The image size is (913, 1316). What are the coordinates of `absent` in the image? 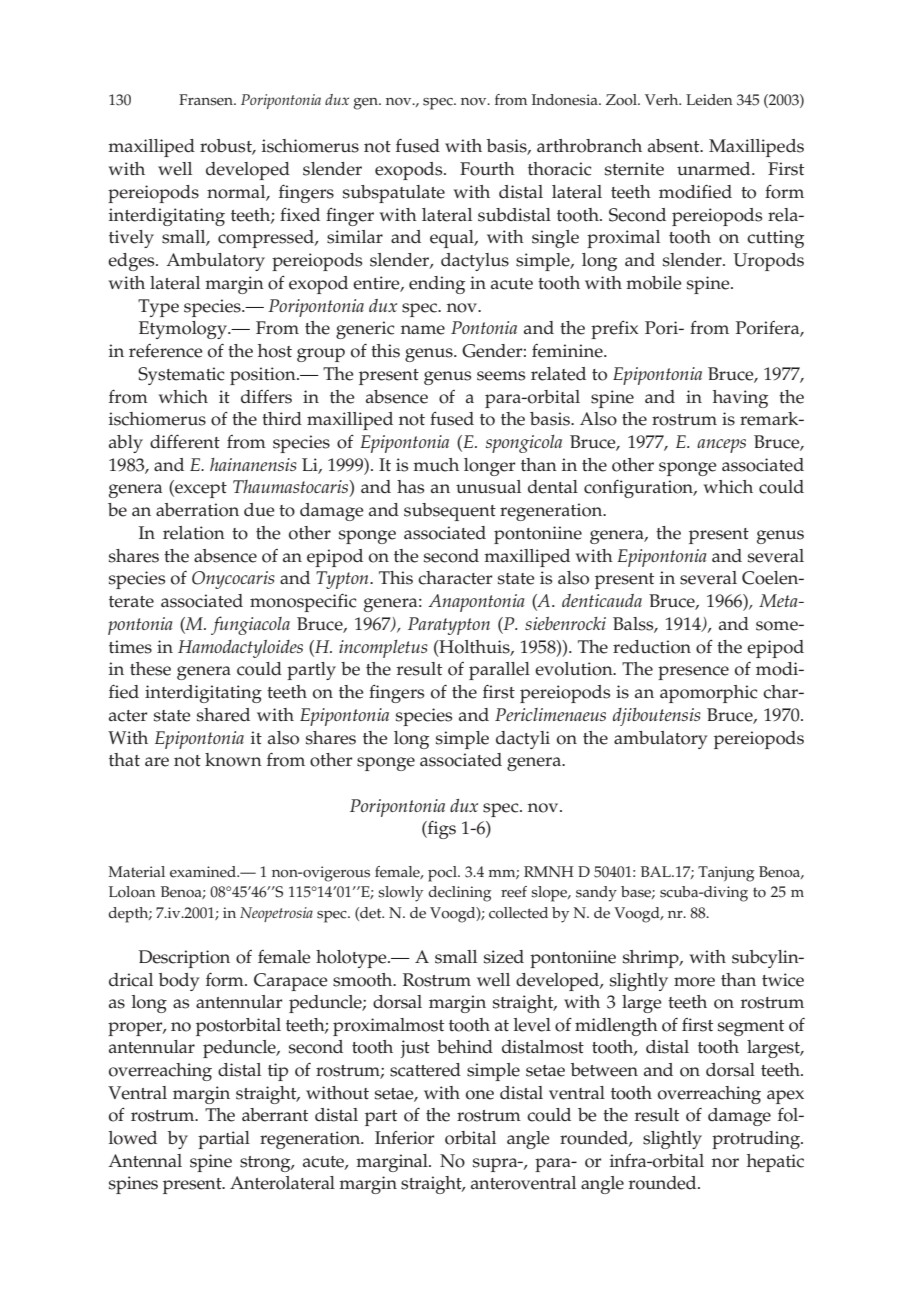 It's located at (675, 146).
